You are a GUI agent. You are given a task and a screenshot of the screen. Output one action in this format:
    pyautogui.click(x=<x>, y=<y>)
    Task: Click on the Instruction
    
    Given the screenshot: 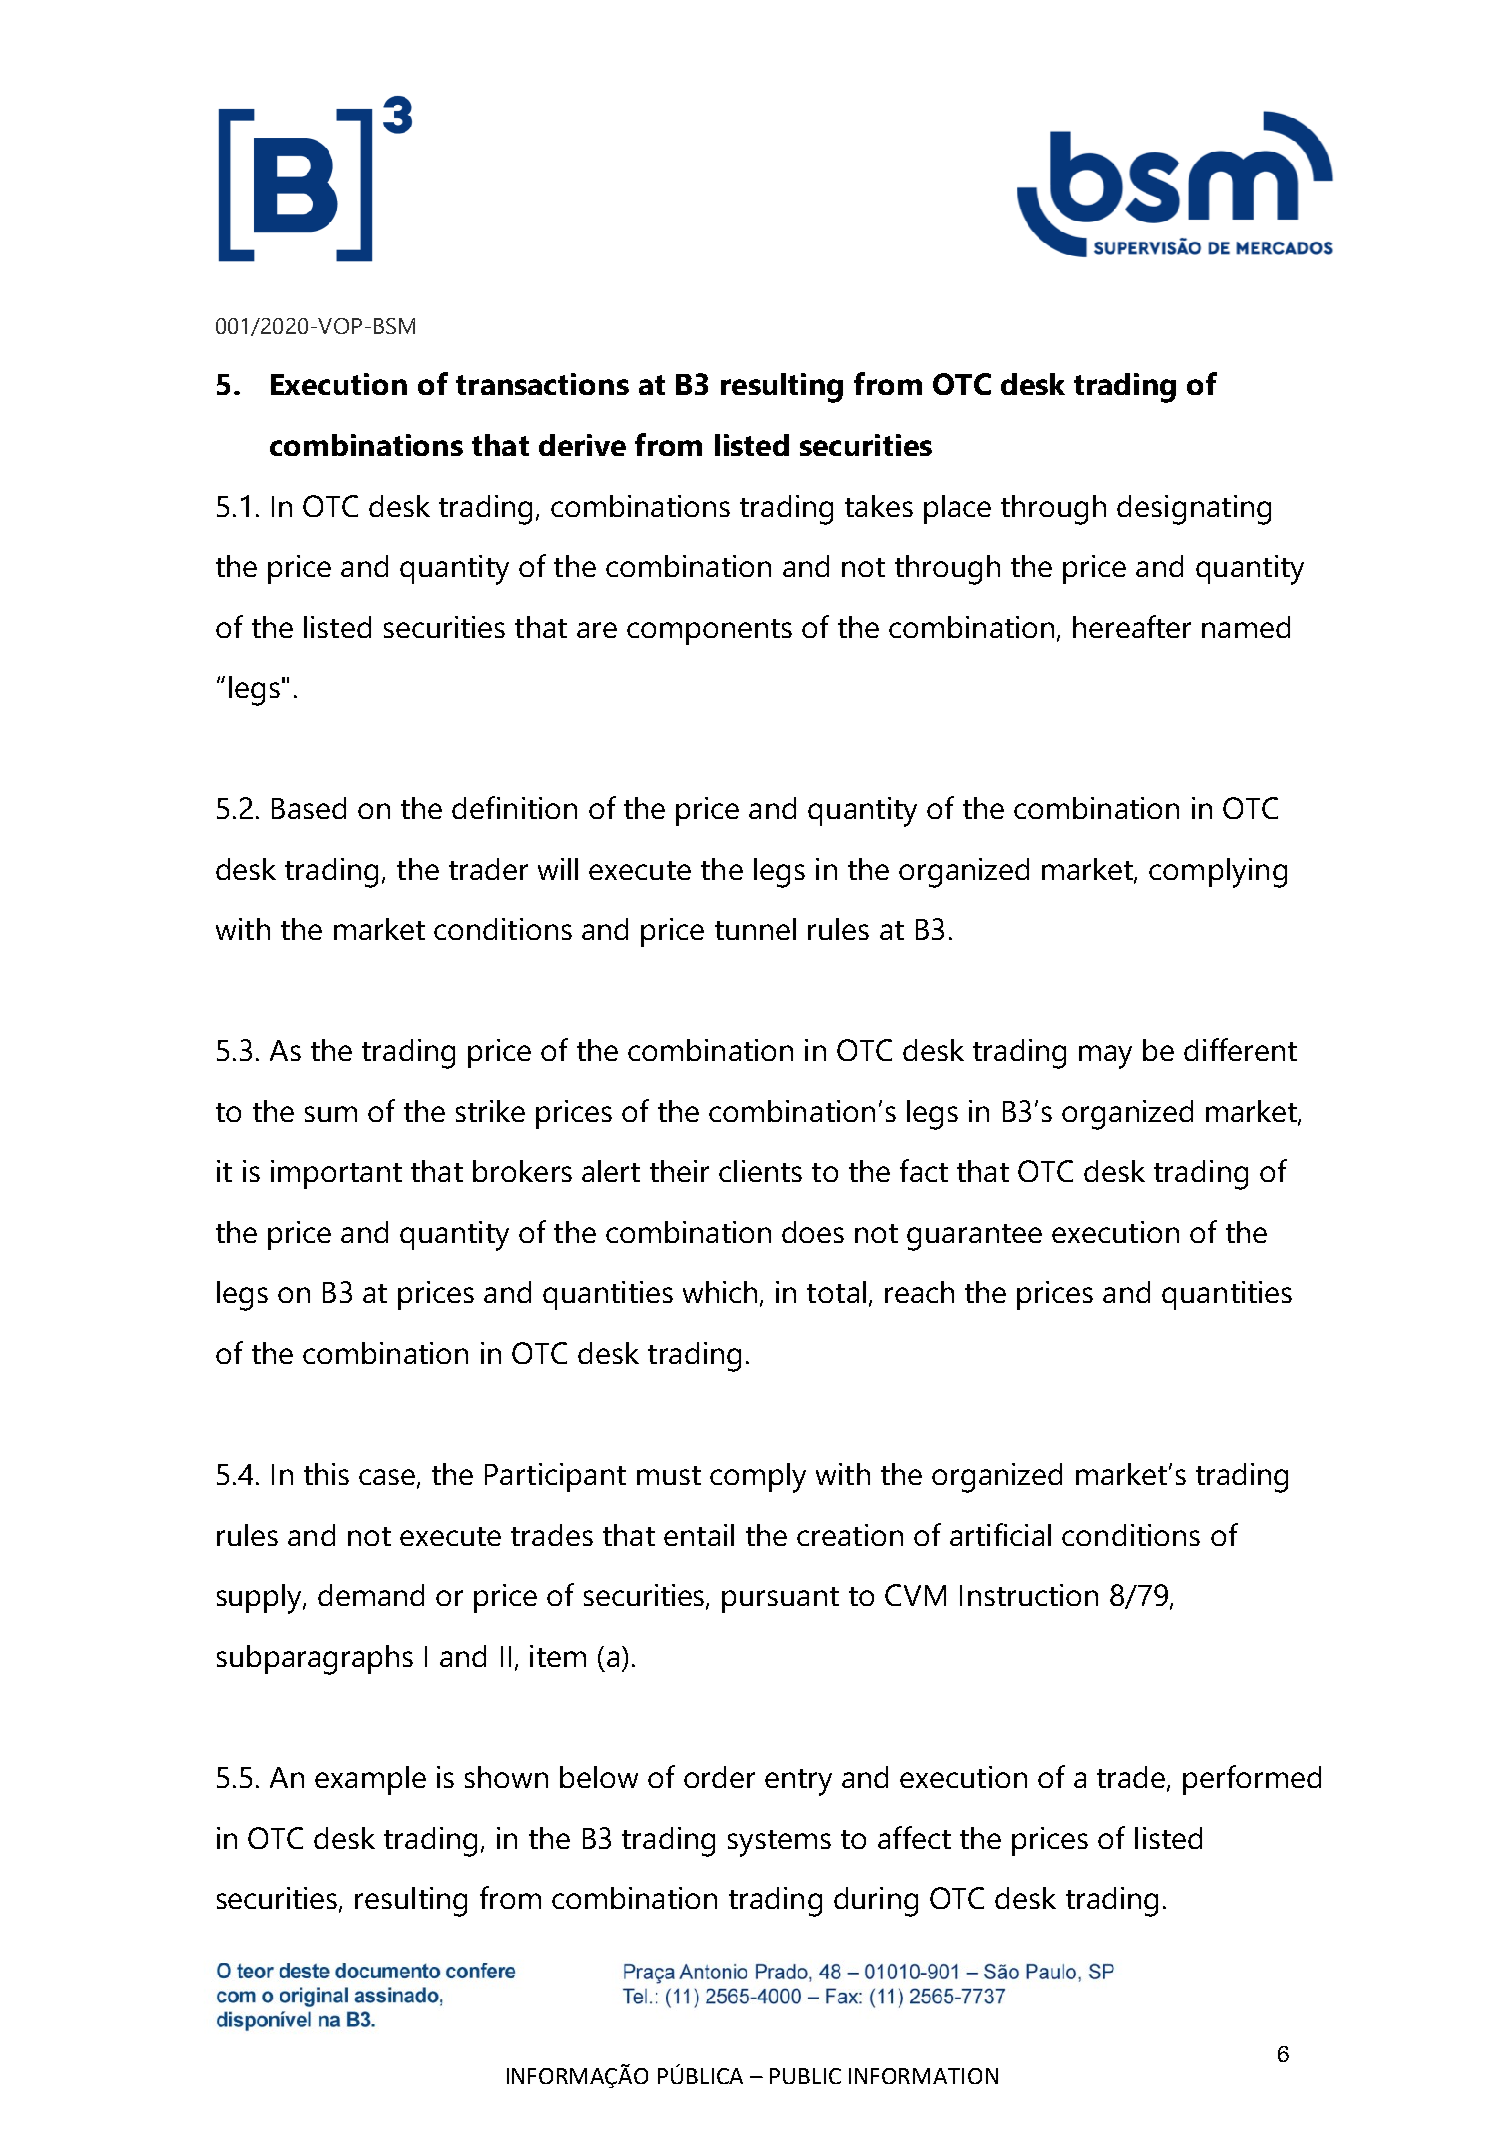 What is the action you would take?
    pyautogui.click(x=1029, y=1595)
